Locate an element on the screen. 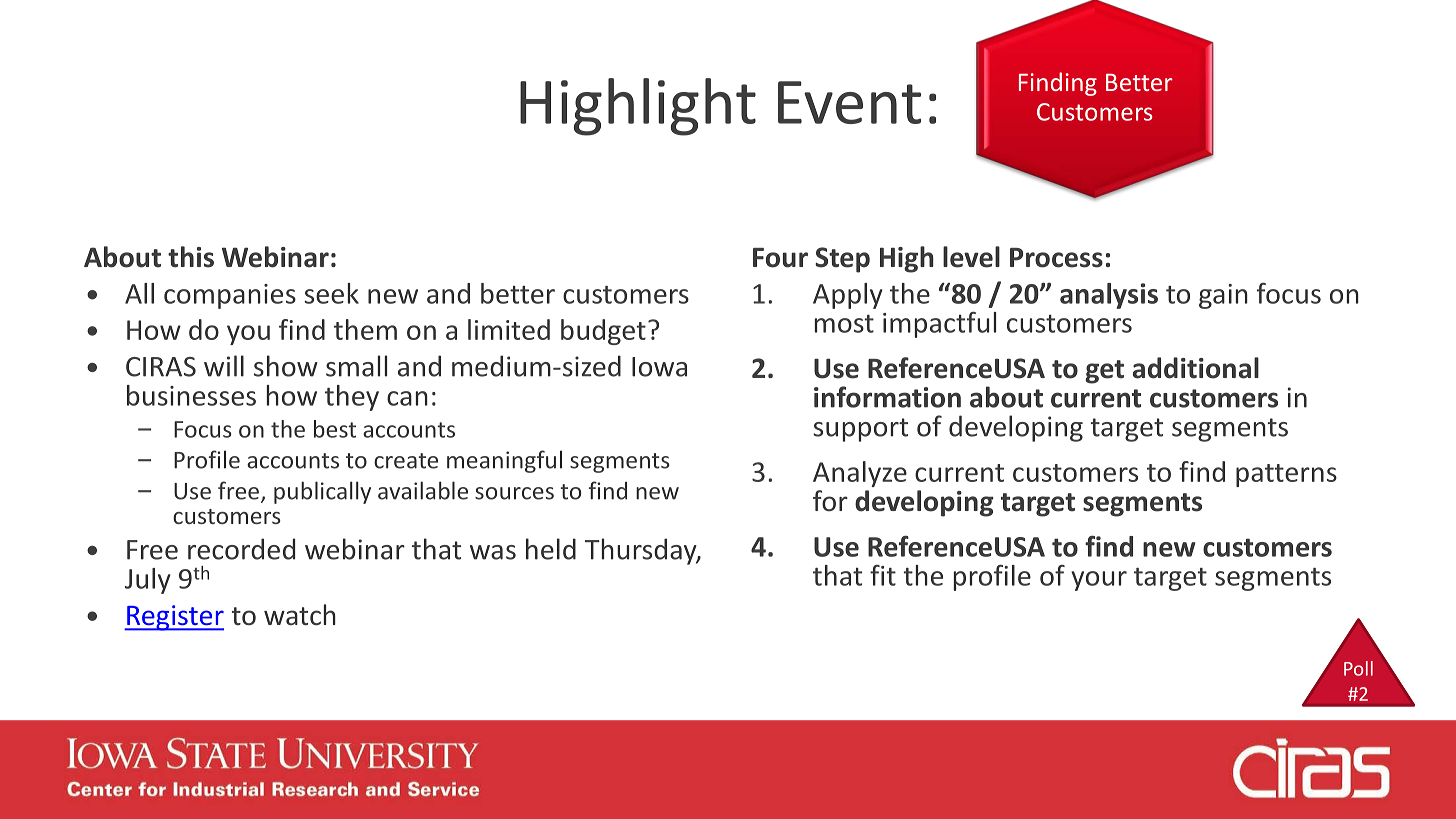  watch is located at coordinates (300, 615).
